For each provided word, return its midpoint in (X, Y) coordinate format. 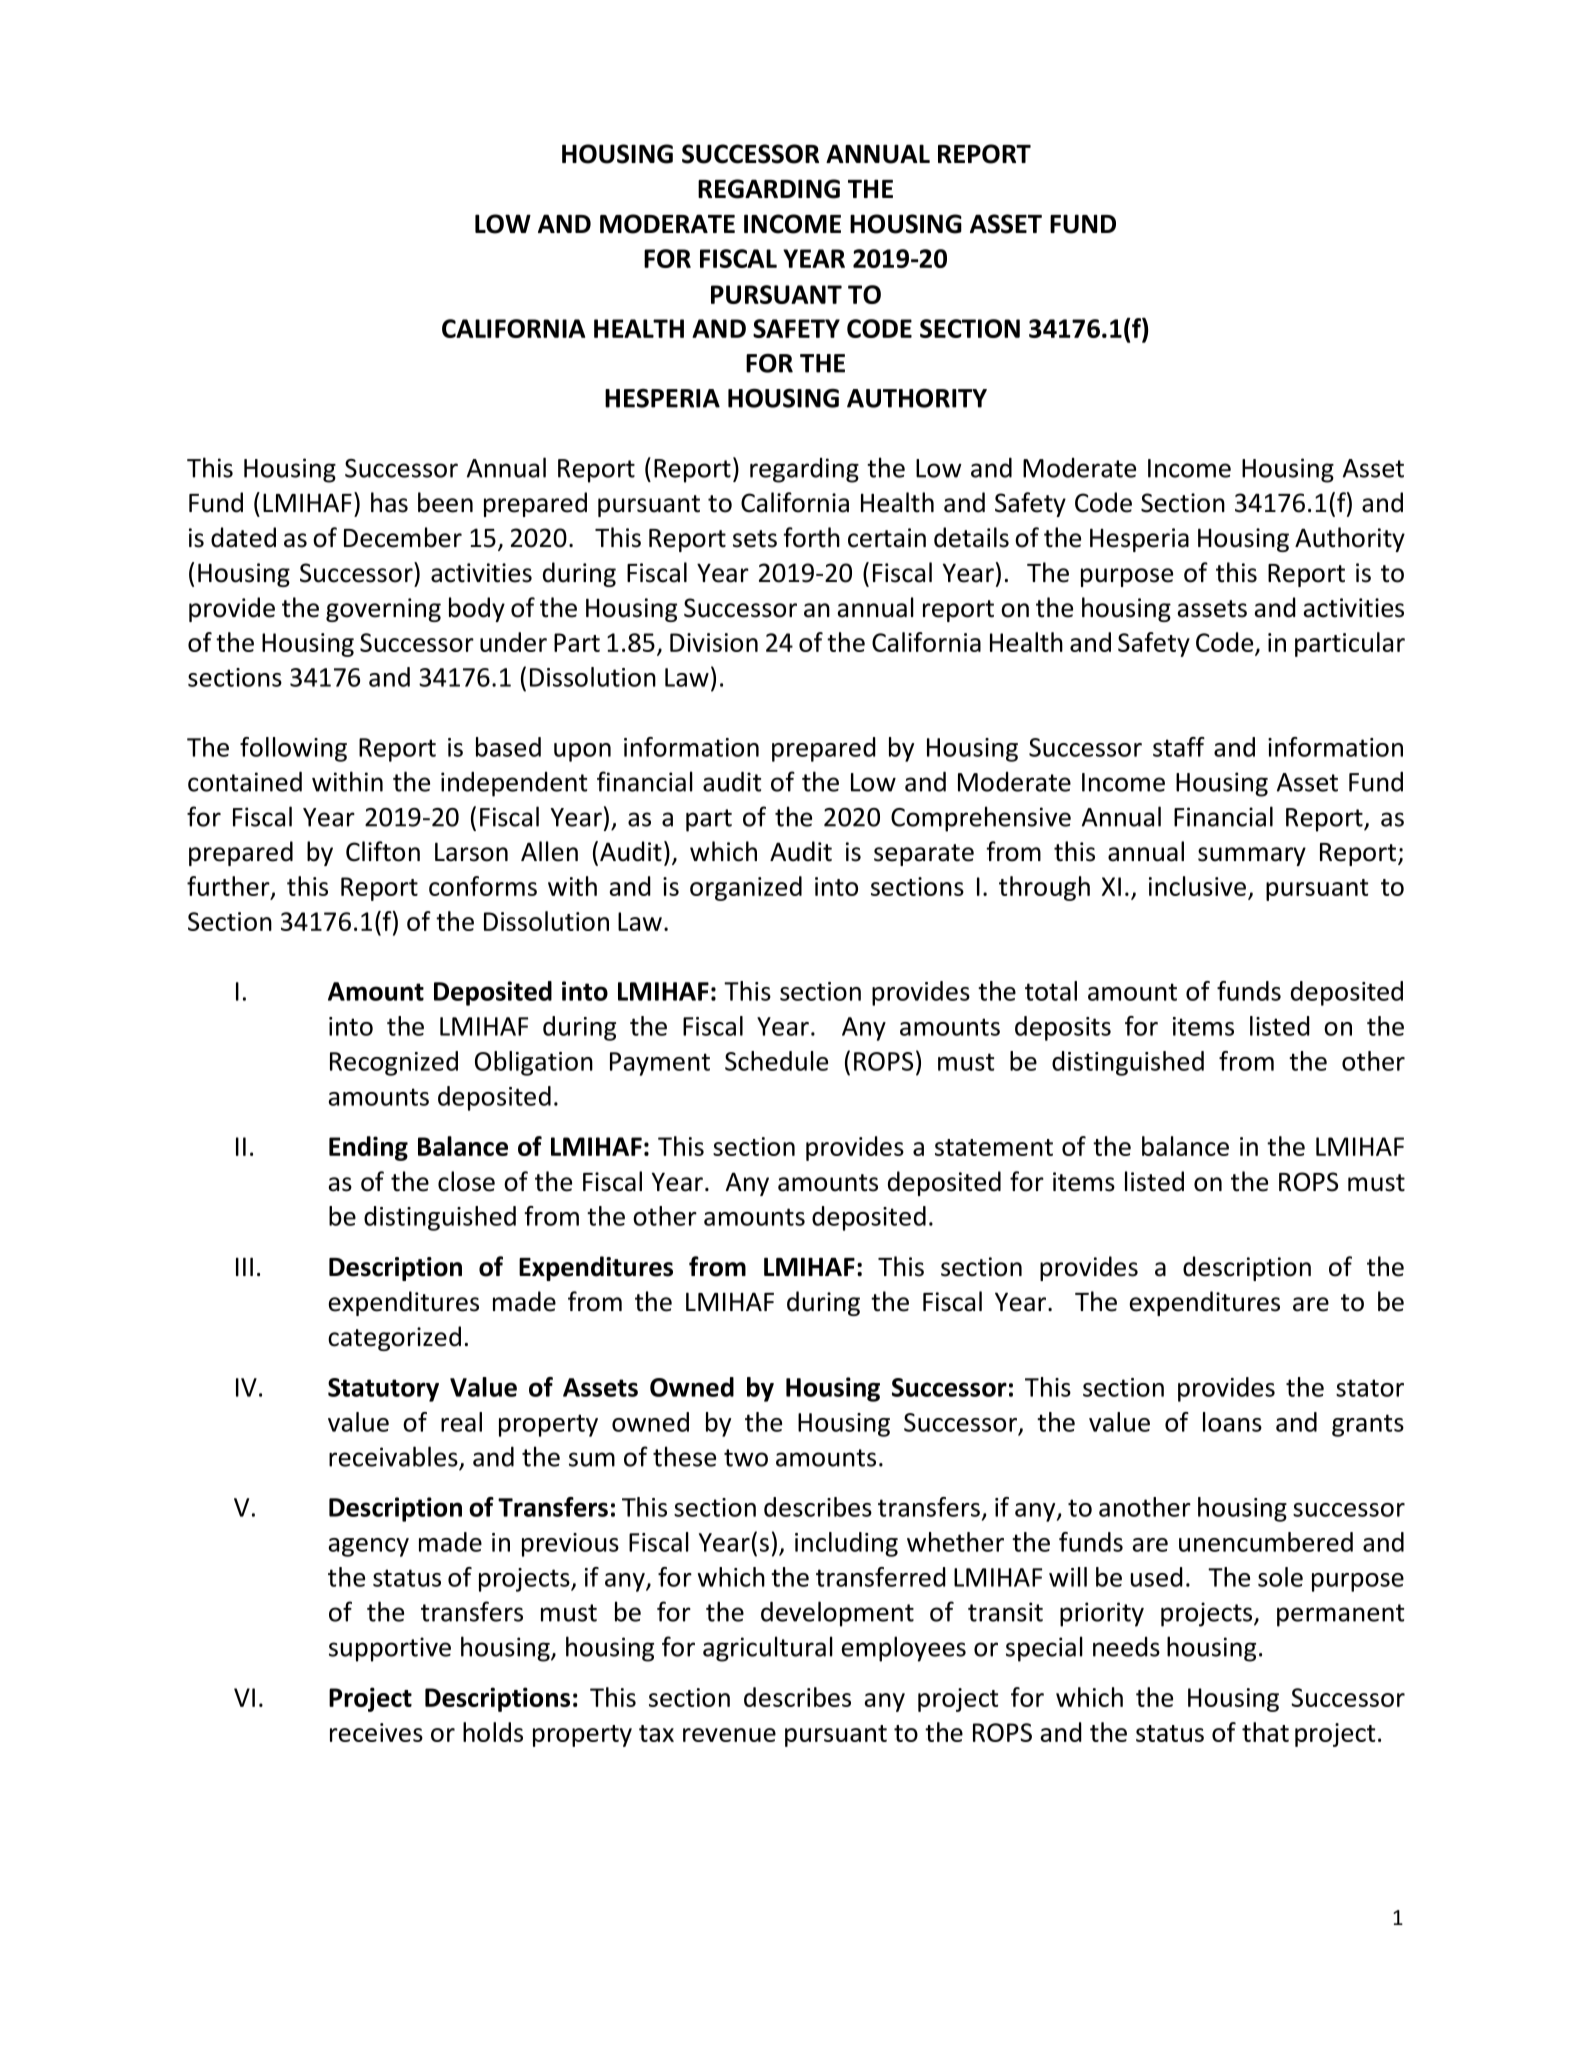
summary (1252, 856)
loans (1232, 1422)
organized (746, 888)
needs (1126, 1647)
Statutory (383, 1390)
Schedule (776, 1061)
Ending (368, 1148)
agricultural (768, 1649)
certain (887, 538)
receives (376, 1732)
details (971, 537)
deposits (1063, 1028)
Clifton (383, 851)
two (746, 1458)
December (403, 537)
